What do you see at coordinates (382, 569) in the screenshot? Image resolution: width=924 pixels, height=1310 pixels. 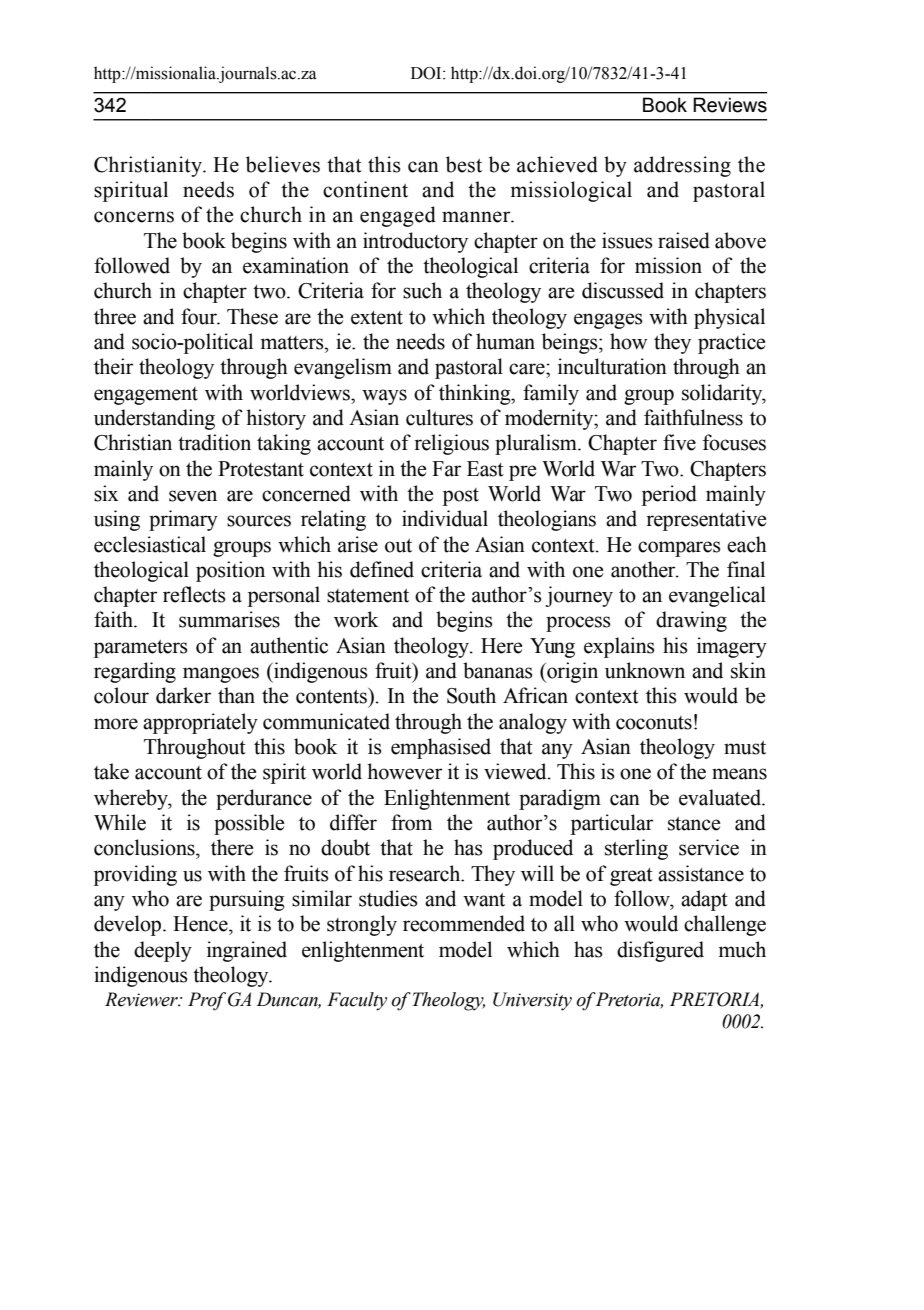 I see `defined` at bounding box center [382, 569].
